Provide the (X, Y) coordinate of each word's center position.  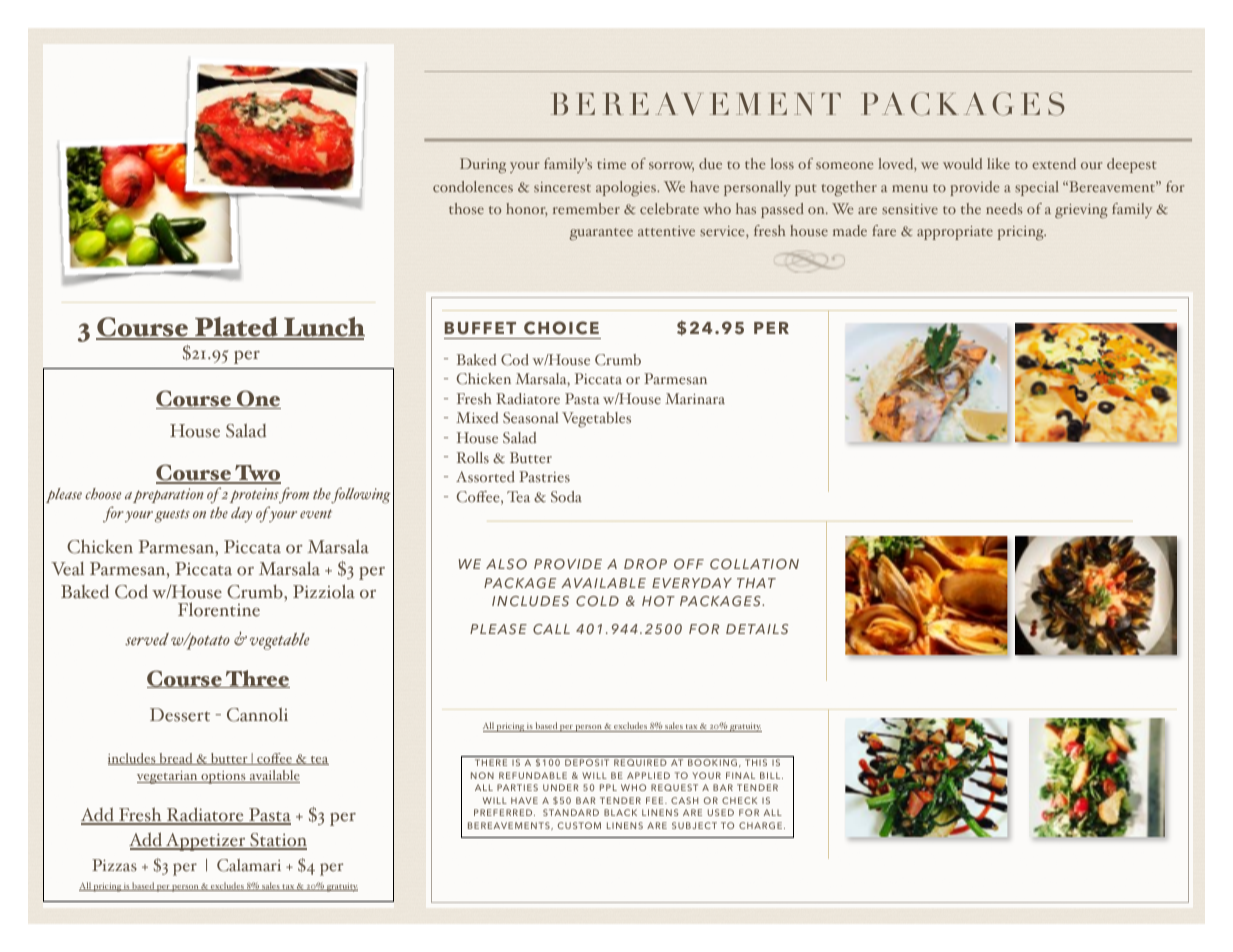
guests (172, 516)
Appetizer (206, 842)
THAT (756, 583)
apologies (627, 188)
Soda (566, 497)
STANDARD (571, 812)
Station (277, 841)
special (1037, 188)
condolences (473, 186)
